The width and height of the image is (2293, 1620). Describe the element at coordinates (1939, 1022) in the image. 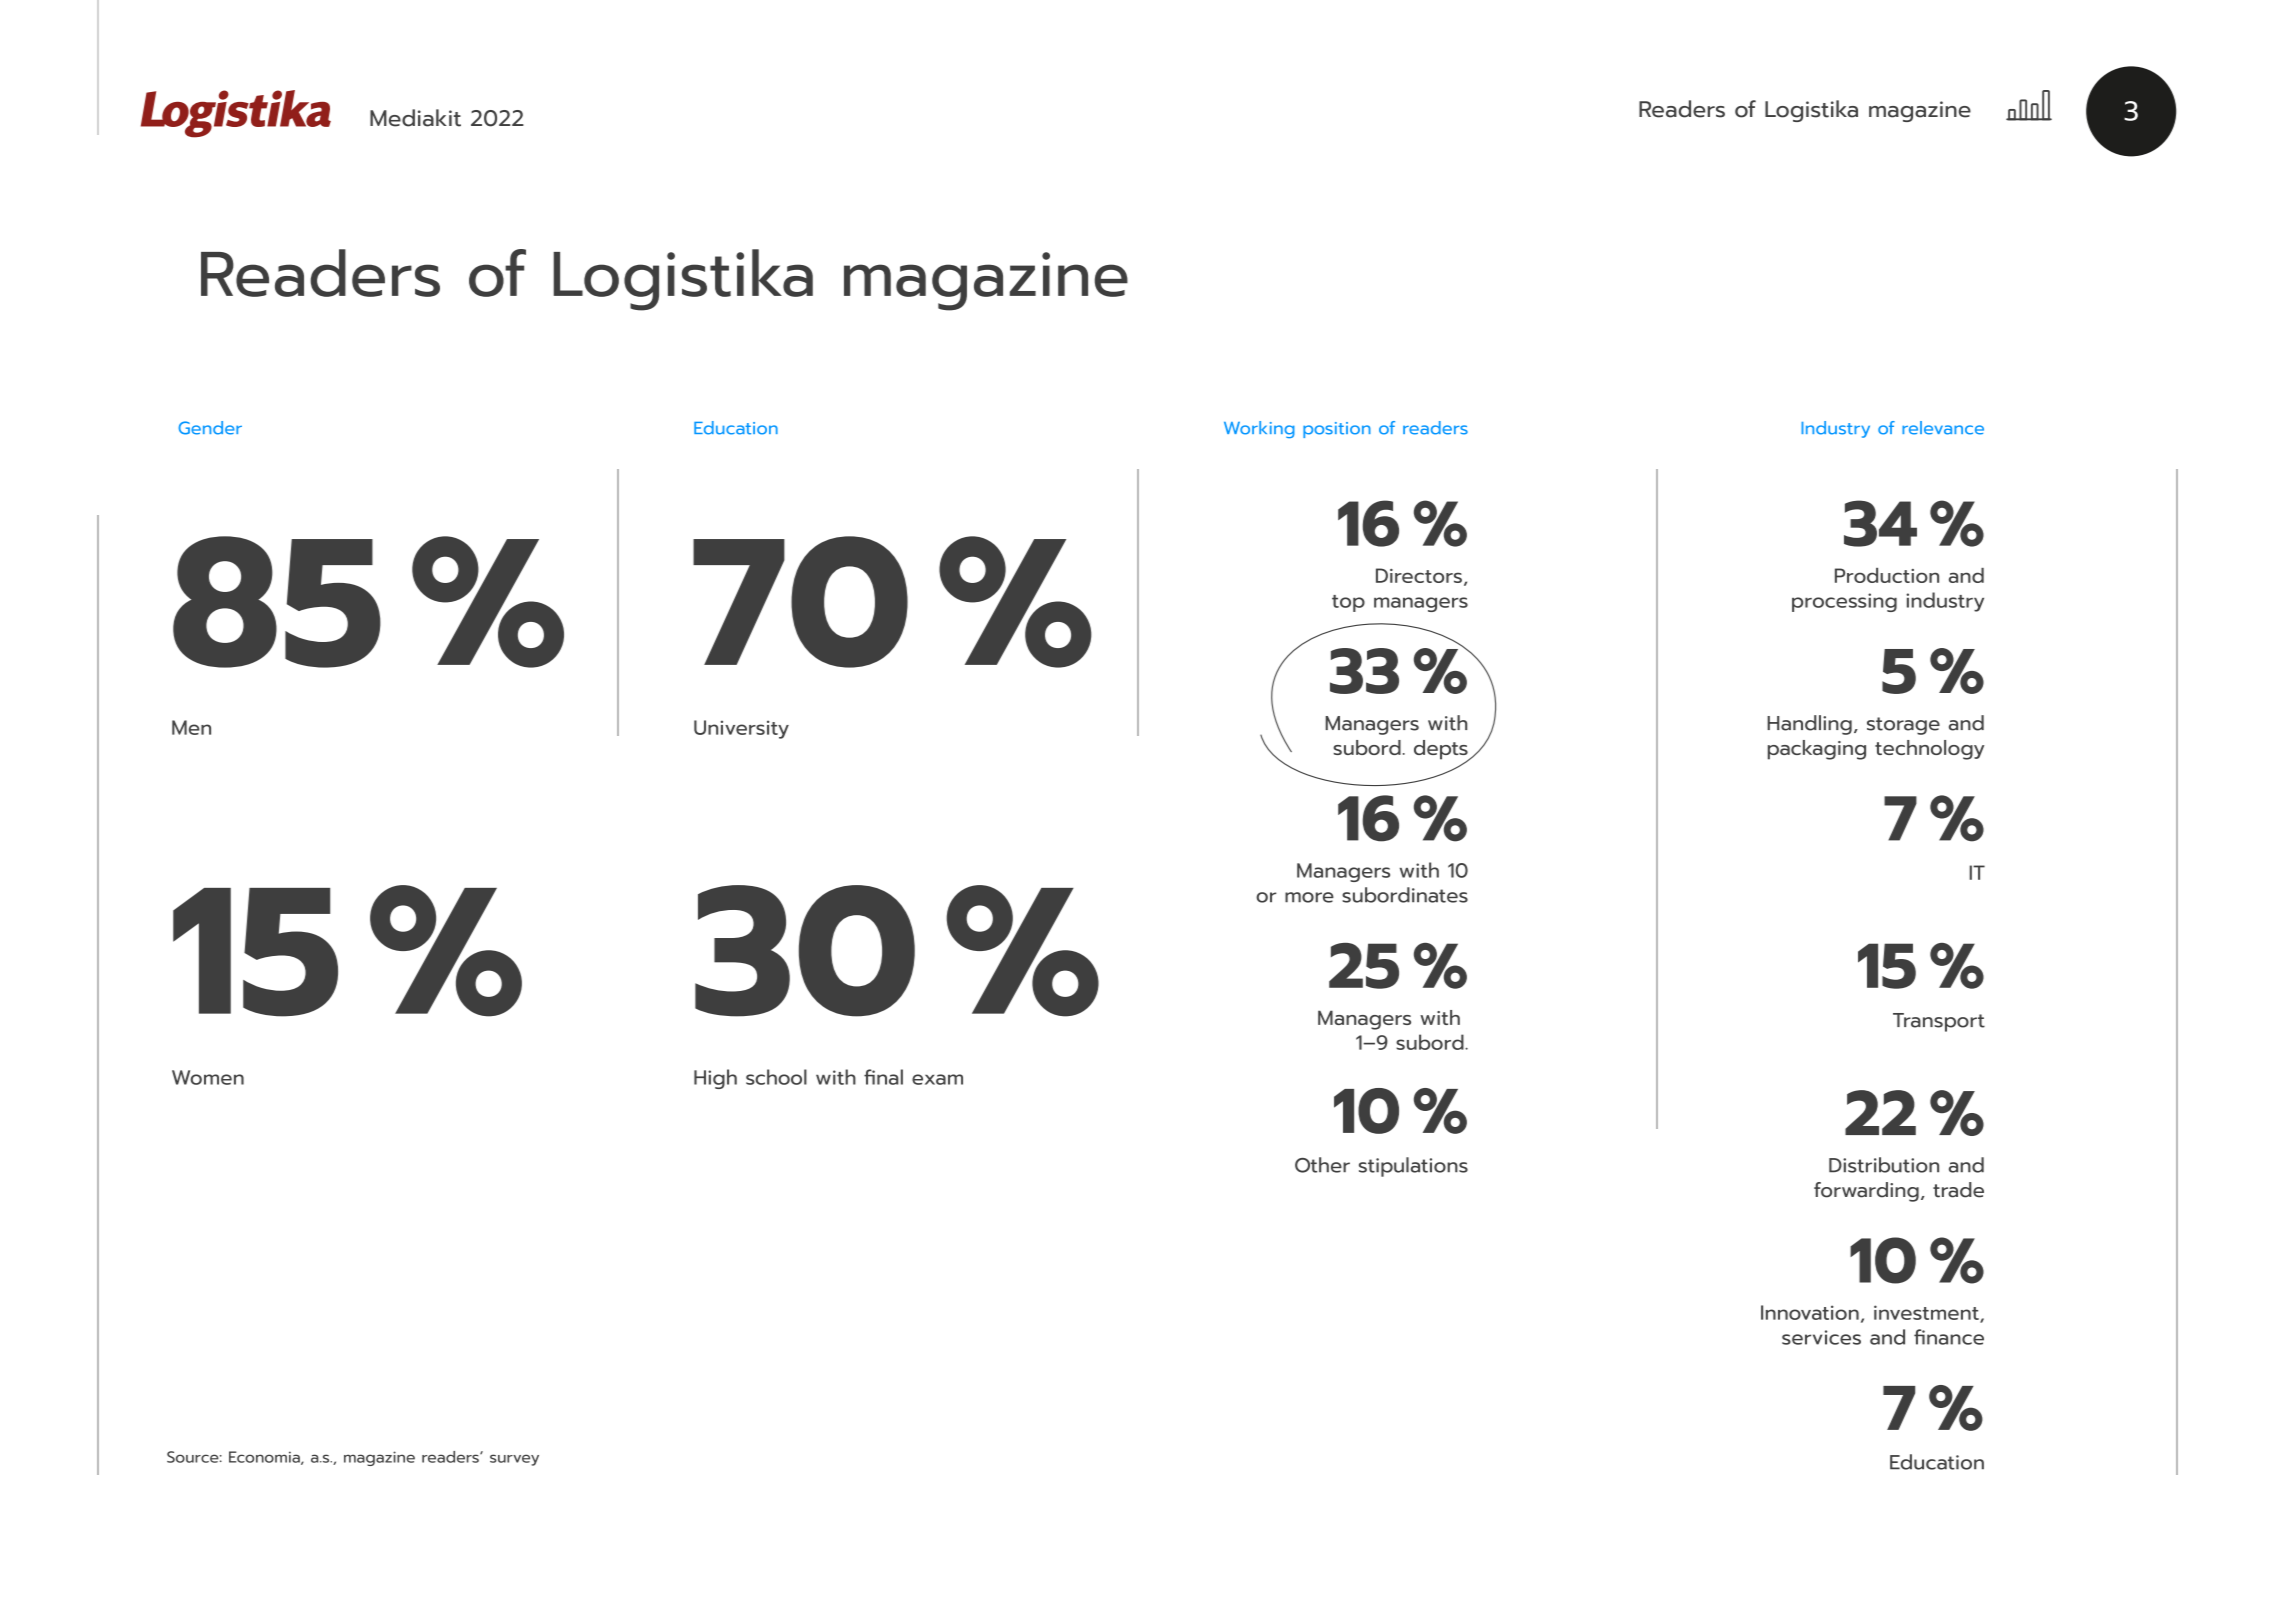

I see `Transport` at that location.
